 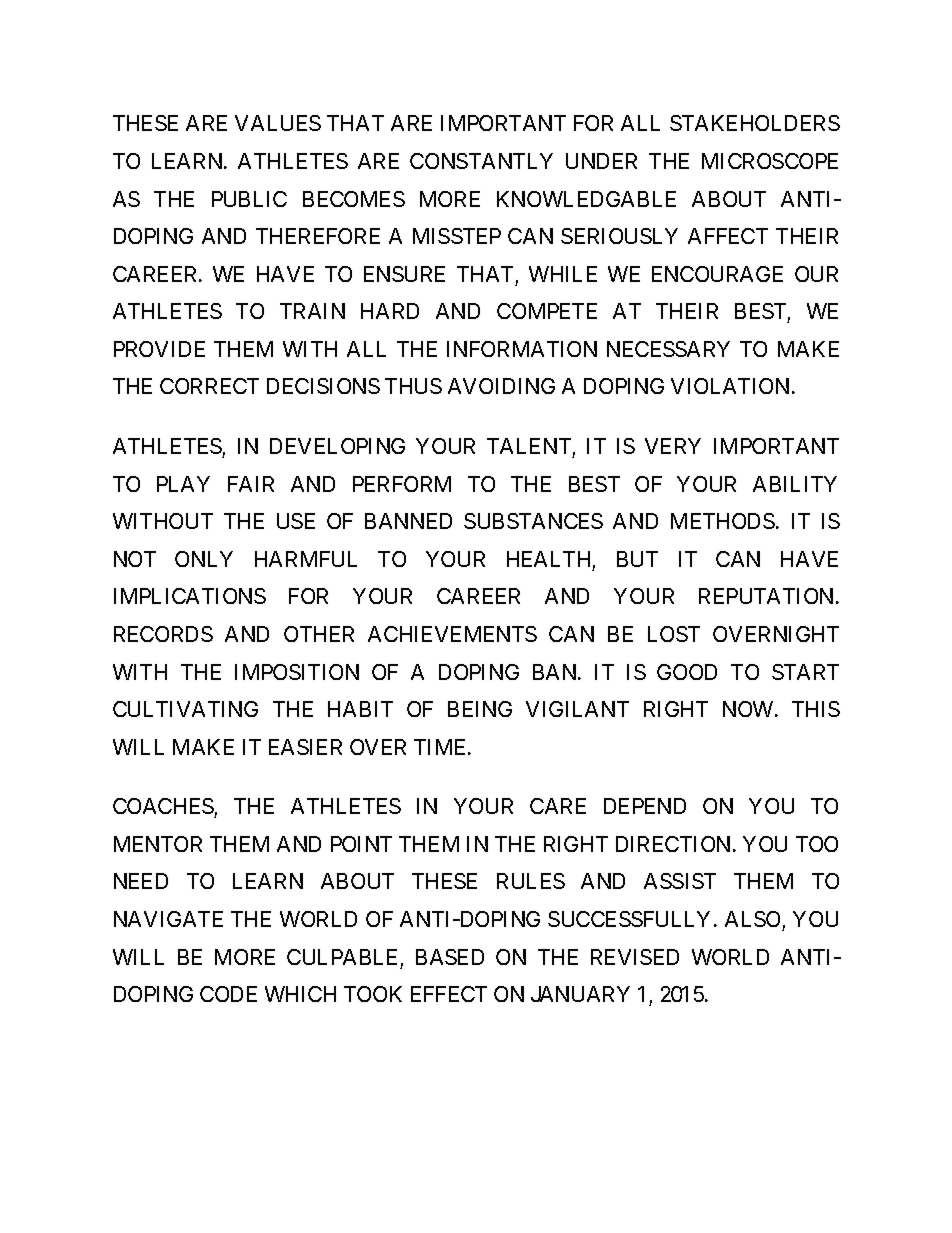 What do you see at coordinates (755, 123) in the screenshot?
I see `STAKEHOLDERS` at bounding box center [755, 123].
